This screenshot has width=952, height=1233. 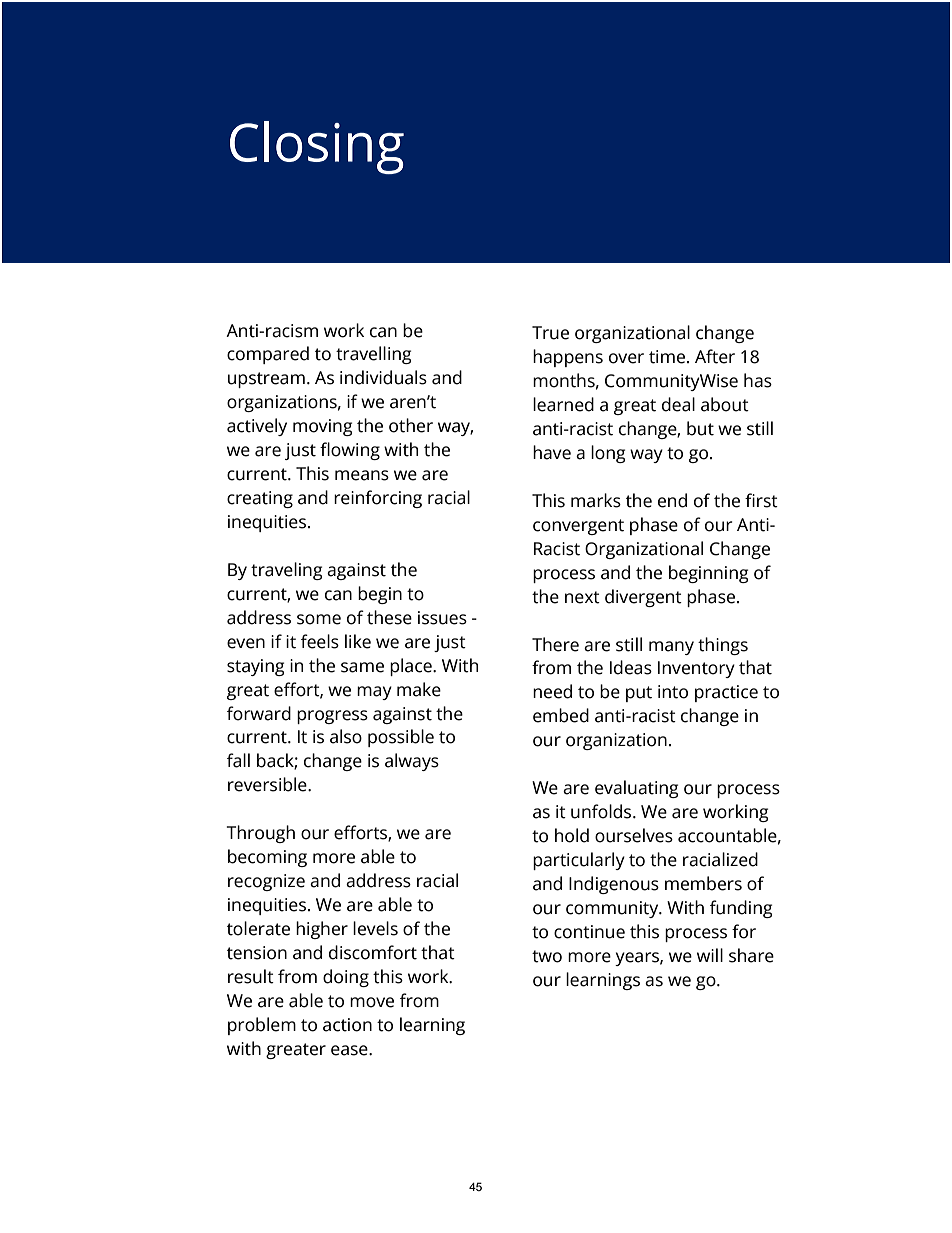 I want to click on divergent, so click(x=643, y=598).
